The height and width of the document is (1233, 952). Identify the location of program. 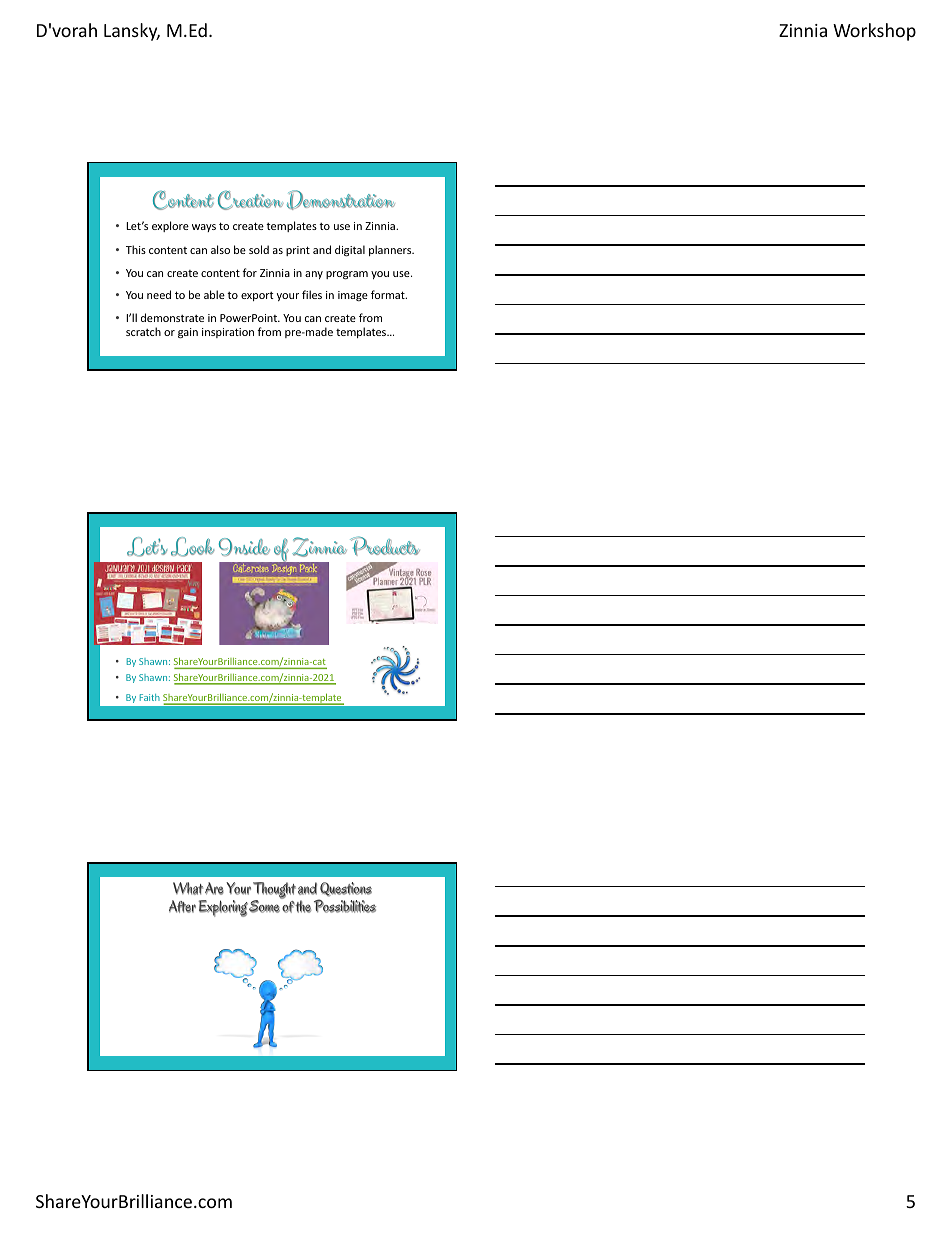
(347, 275).
